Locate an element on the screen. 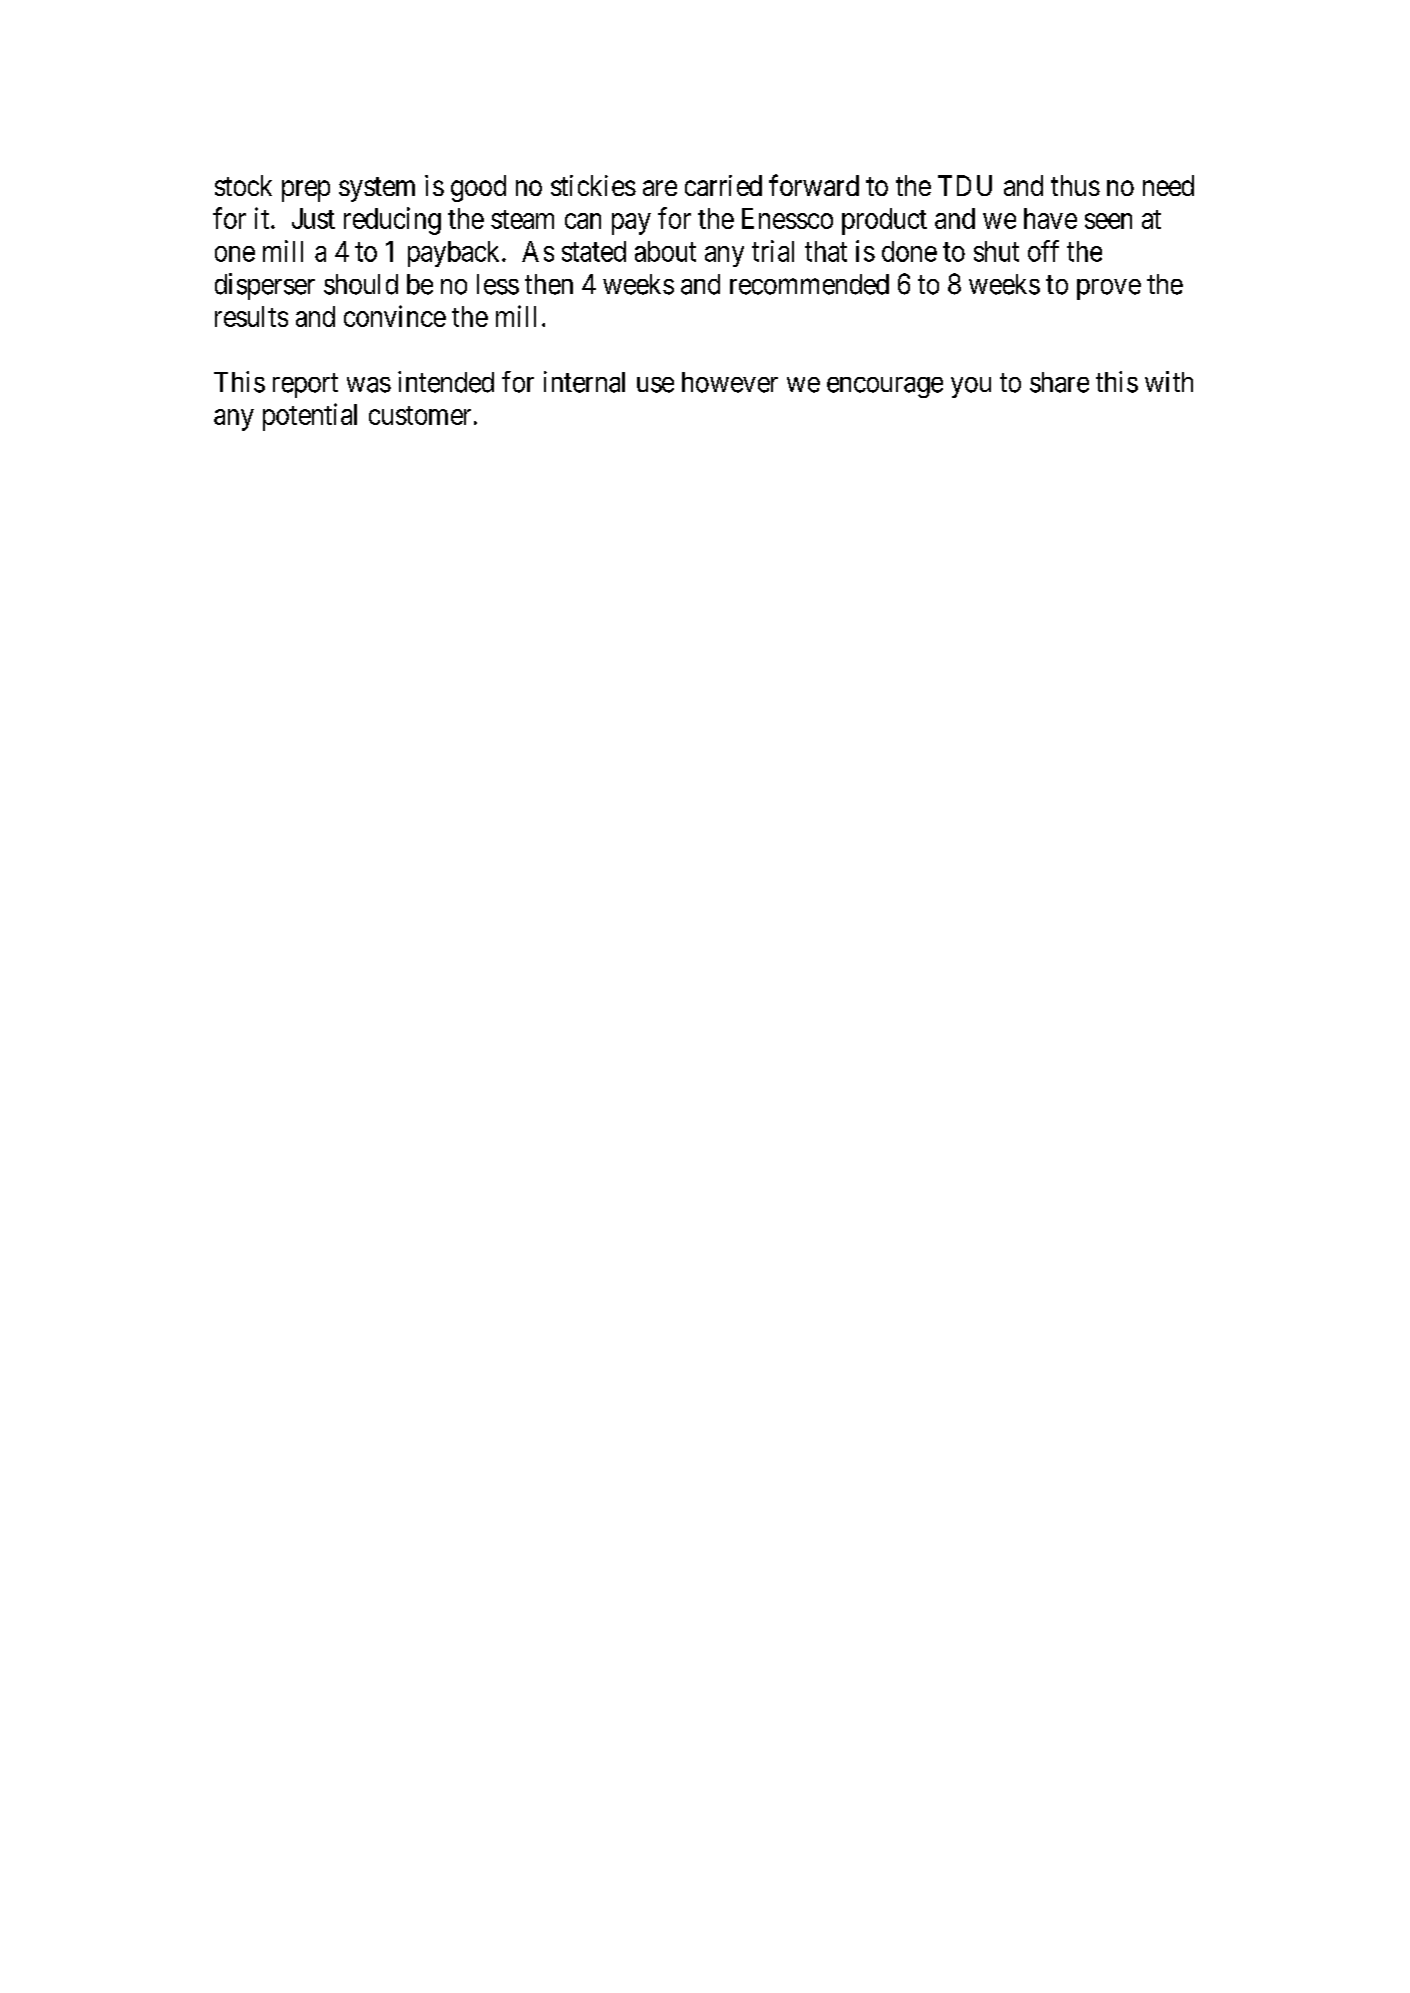  potential is located at coordinates (310, 417).
